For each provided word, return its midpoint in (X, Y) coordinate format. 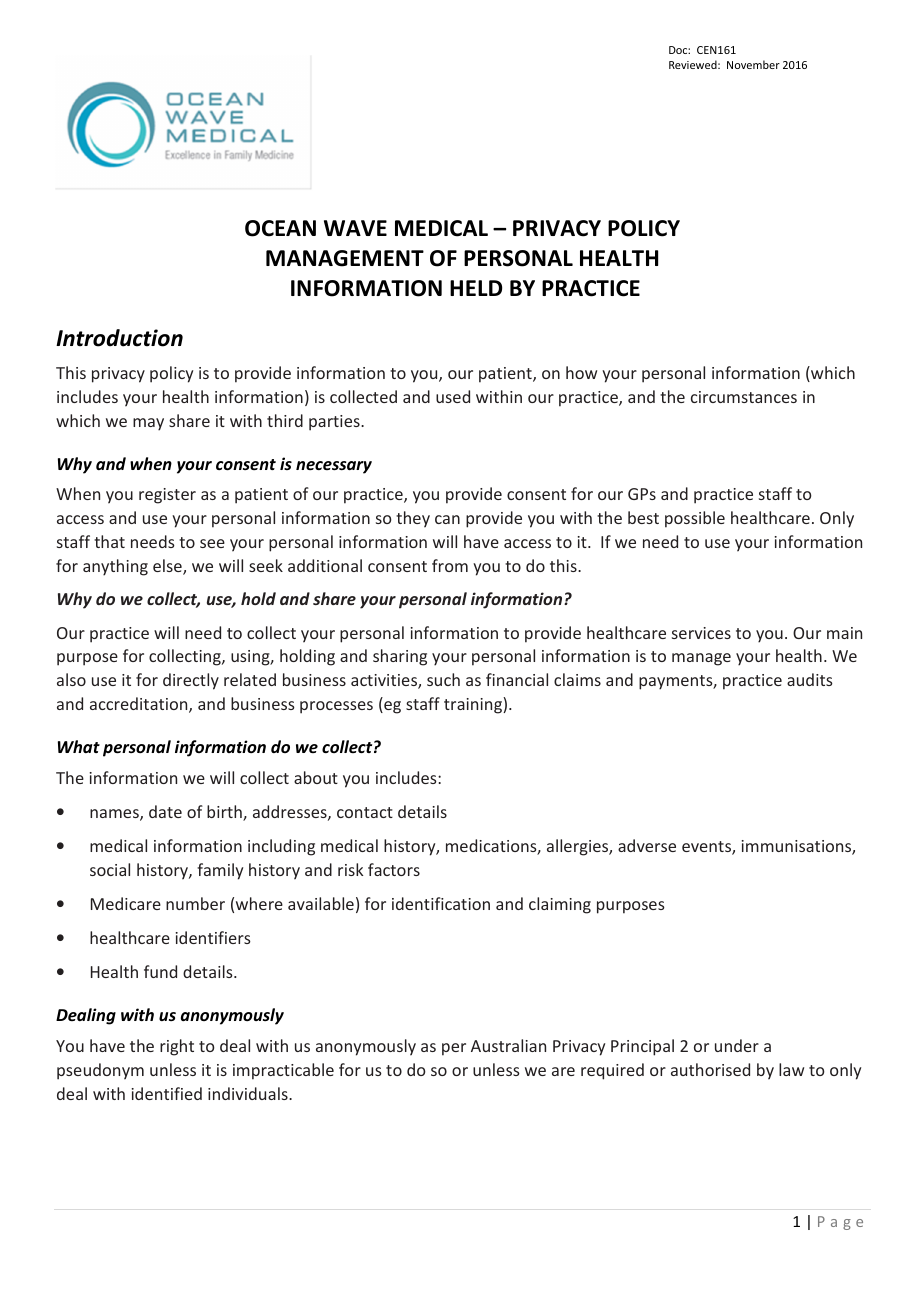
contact (365, 812)
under (737, 1045)
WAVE (355, 228)
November (753, 64)
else (168, 567)
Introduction (119, 338)
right (177, 1047)
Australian (508, 1045)
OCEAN (280, 228)
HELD (476, 288)
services (701, 633)
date (165, 811)
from (450, 565)
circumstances (744, 397)
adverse (647, 845)
